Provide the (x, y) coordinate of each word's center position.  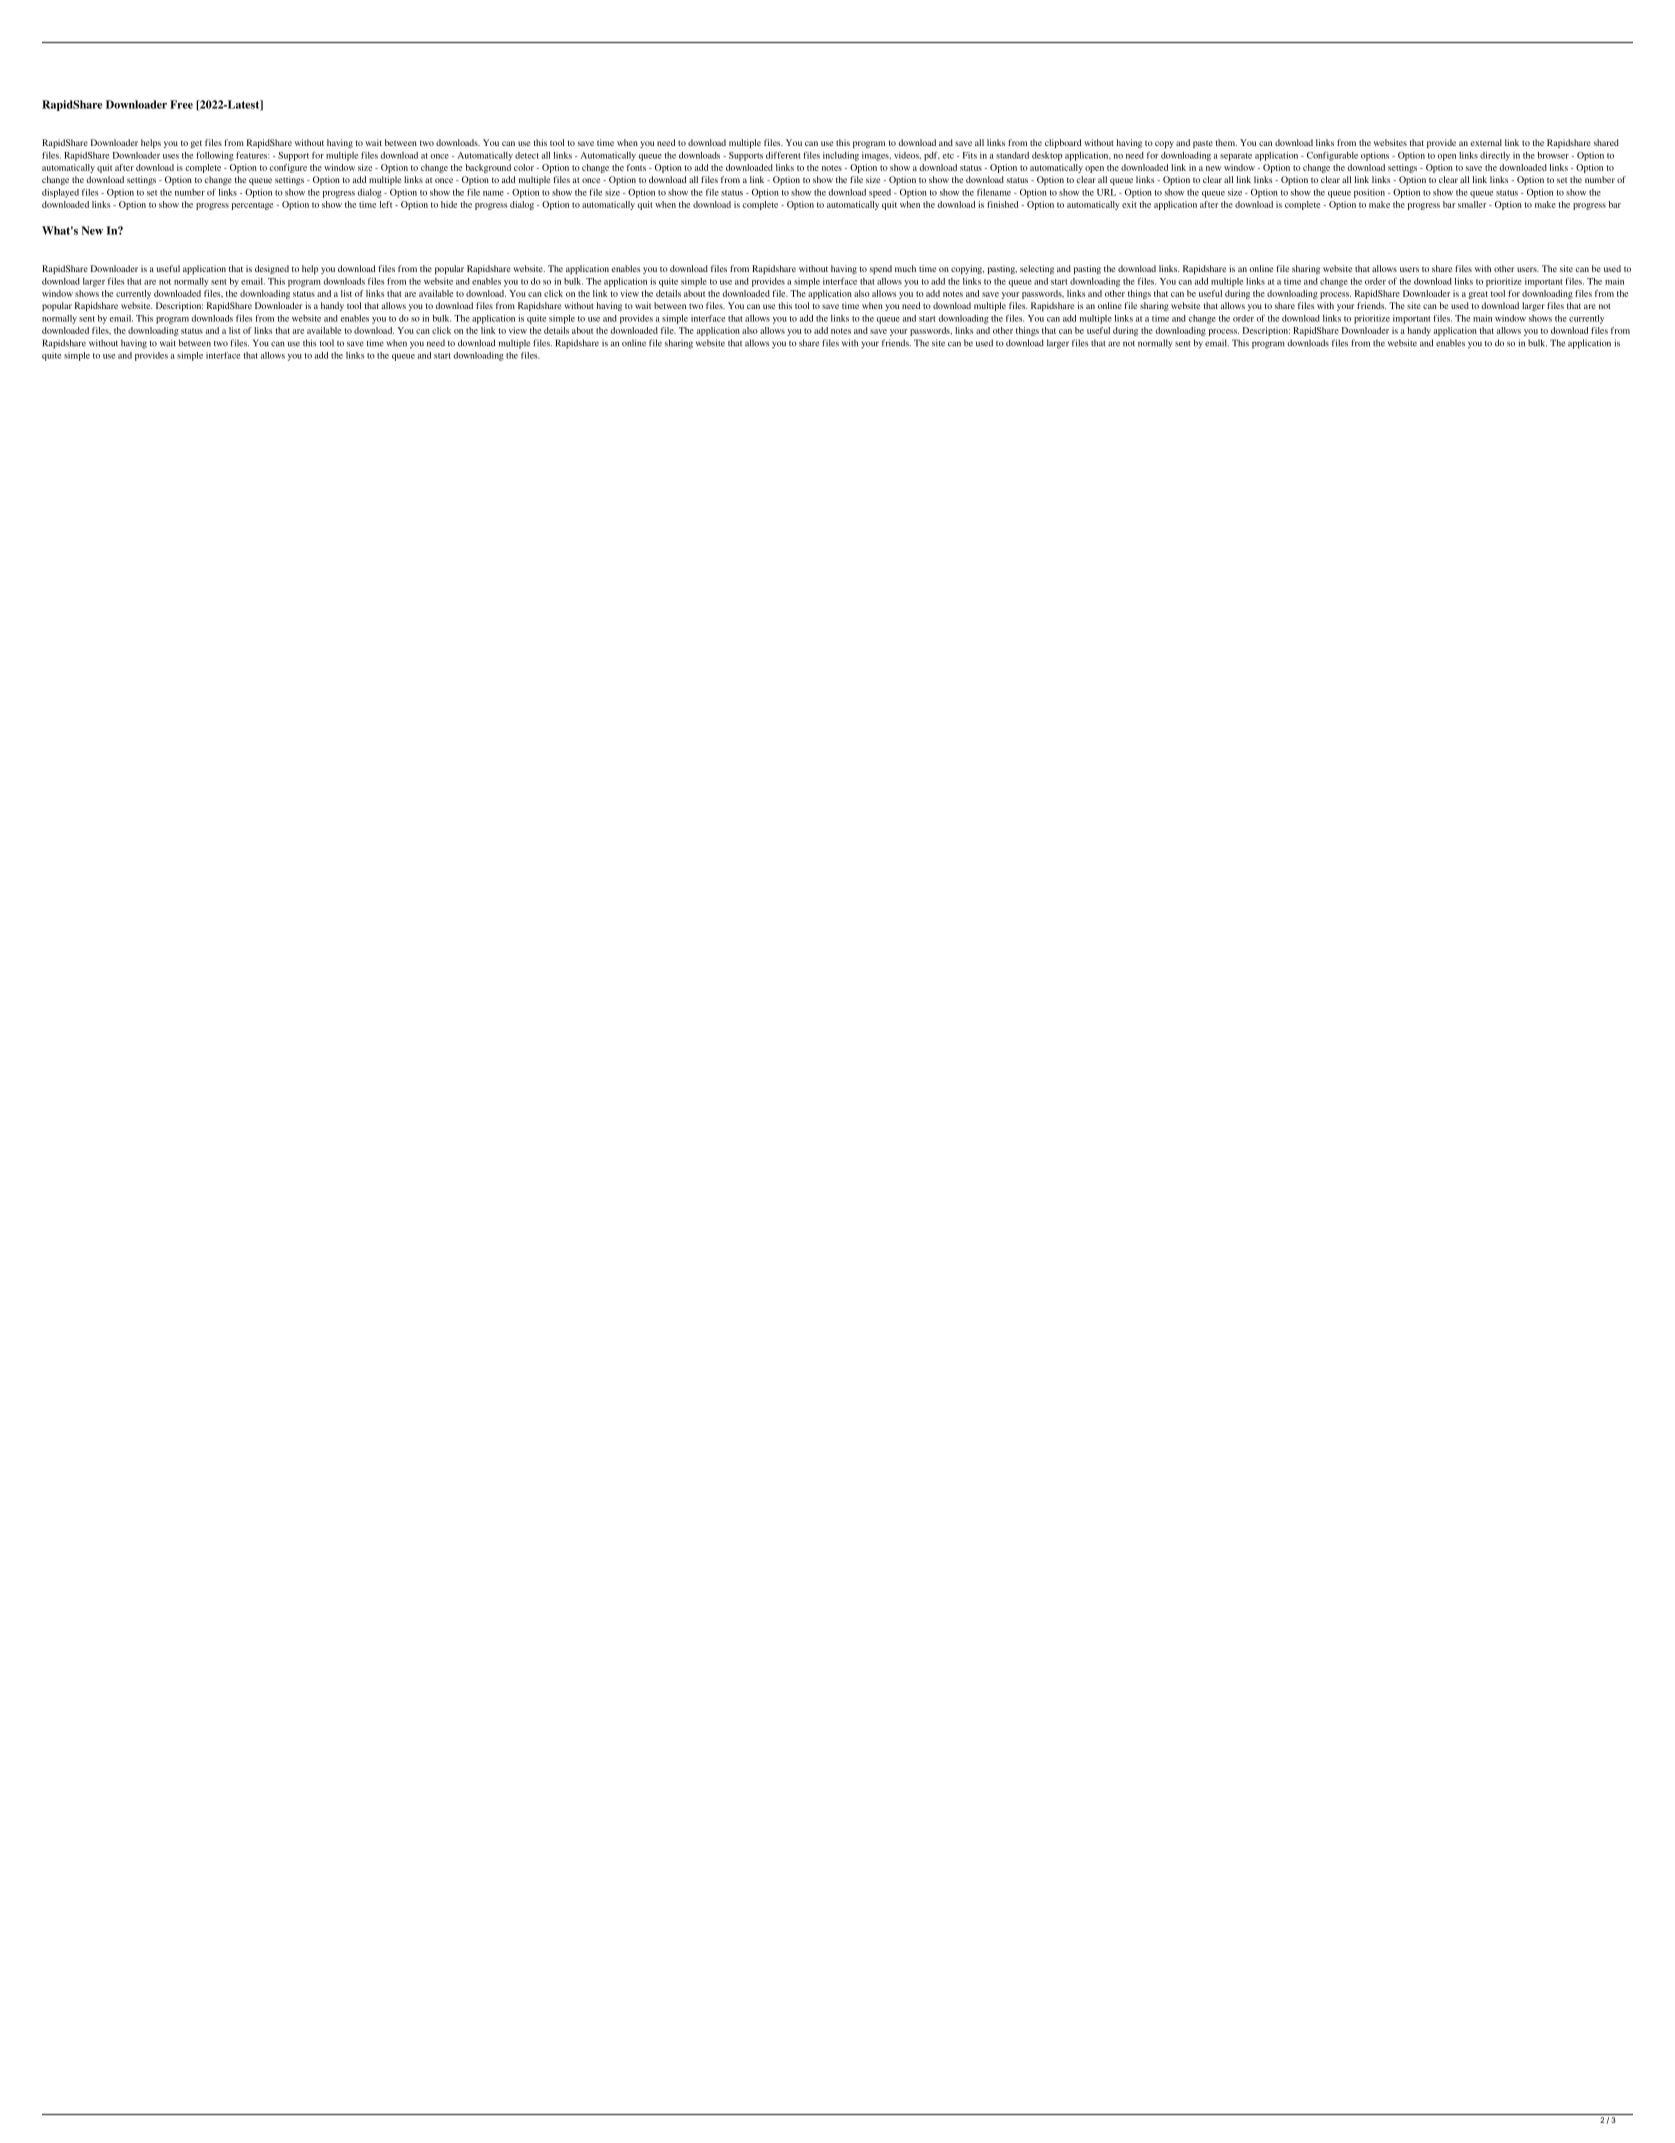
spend (881, 269)
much (905, 268)
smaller (1472, 204)
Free (181, 104)
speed (880, 193)
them (1226, 142)
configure (288, 168)
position (1369, 193)
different (783, 155)
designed (272, 269)
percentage (252, 206)
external (1486, 142)
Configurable (1332, 156)
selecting (1037, 269)
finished (1002, 204)
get (196, 144)
